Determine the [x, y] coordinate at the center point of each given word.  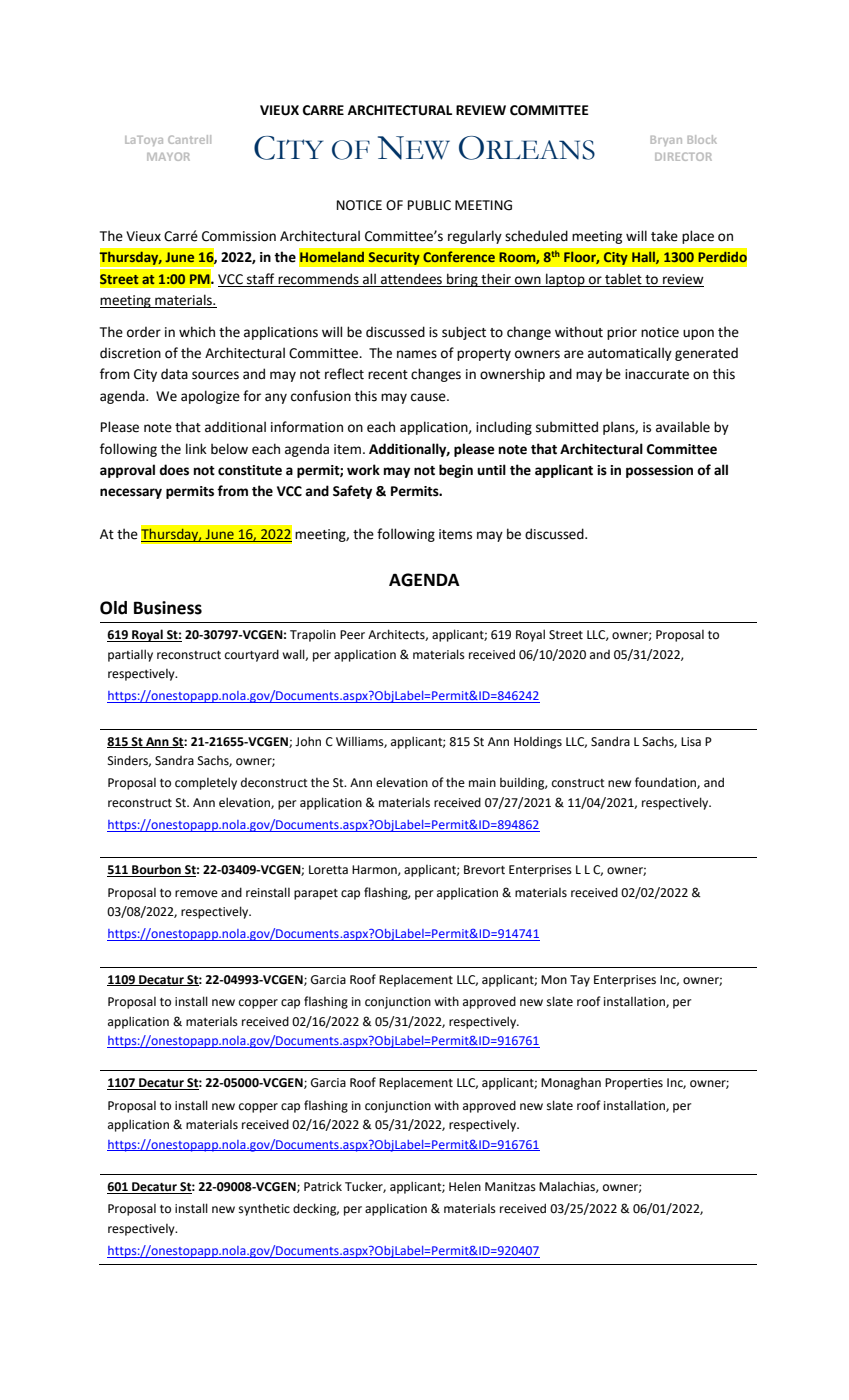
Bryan [666, 141]
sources [215, 375]
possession [659, 471]
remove [196, 894]
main [482, 782]
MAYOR [168, 156]
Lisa [691, 741]
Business [168, 608]
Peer [352, 635]
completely [206, 783]
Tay [580, 981]
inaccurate [657, 374]
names [417, 354]
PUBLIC [429, 205]
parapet [316, 894]
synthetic [264, 1210]
